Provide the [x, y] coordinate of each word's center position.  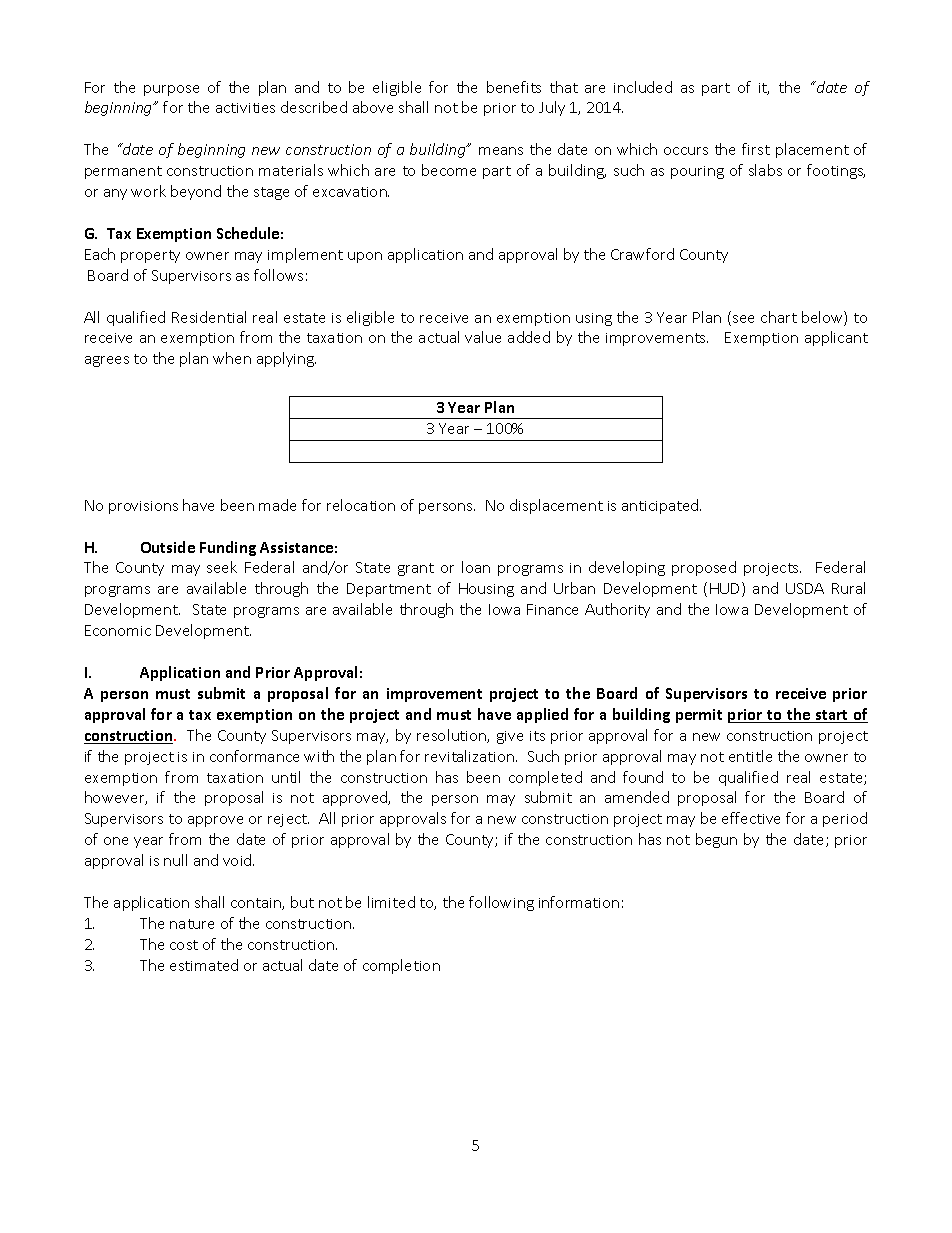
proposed [704, 568]
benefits [514, 87]
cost [184, 945]
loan [476, 567]
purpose [171, 90]
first [756, 149]
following [501, 903]
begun [716, 840]
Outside [168, 547]
